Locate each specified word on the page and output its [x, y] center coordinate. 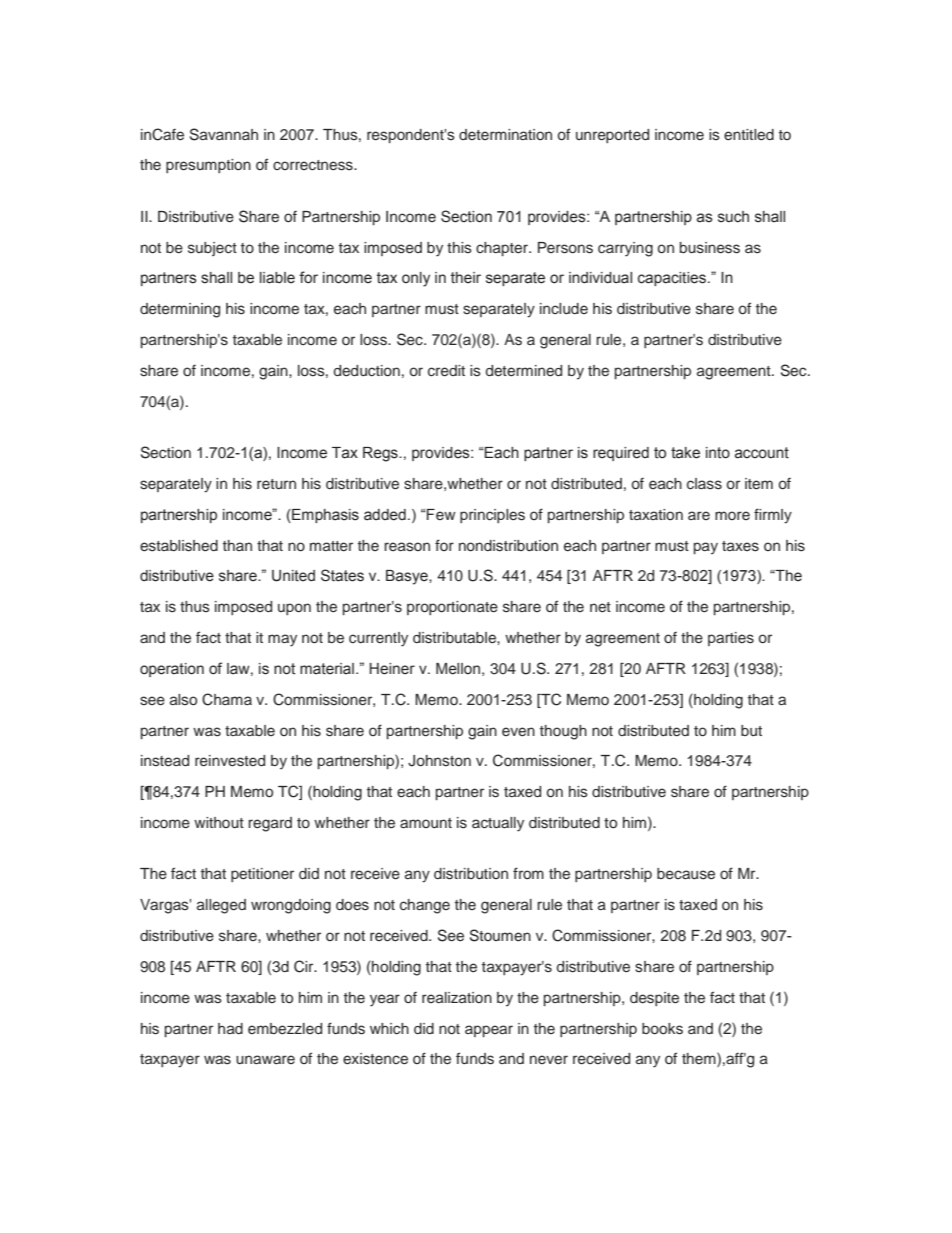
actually [498, 824]
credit [446, 371]
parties [731, 639]
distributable [455, 638]
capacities [673, 279]
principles [492, 516]
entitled [749, 134]
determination [505, 134]
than [237, 545]
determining [180, 310]
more [732, 515]
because [686, 874]
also [183, 699]
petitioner [262, 875]
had [230, 1028]
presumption [208, 166]
